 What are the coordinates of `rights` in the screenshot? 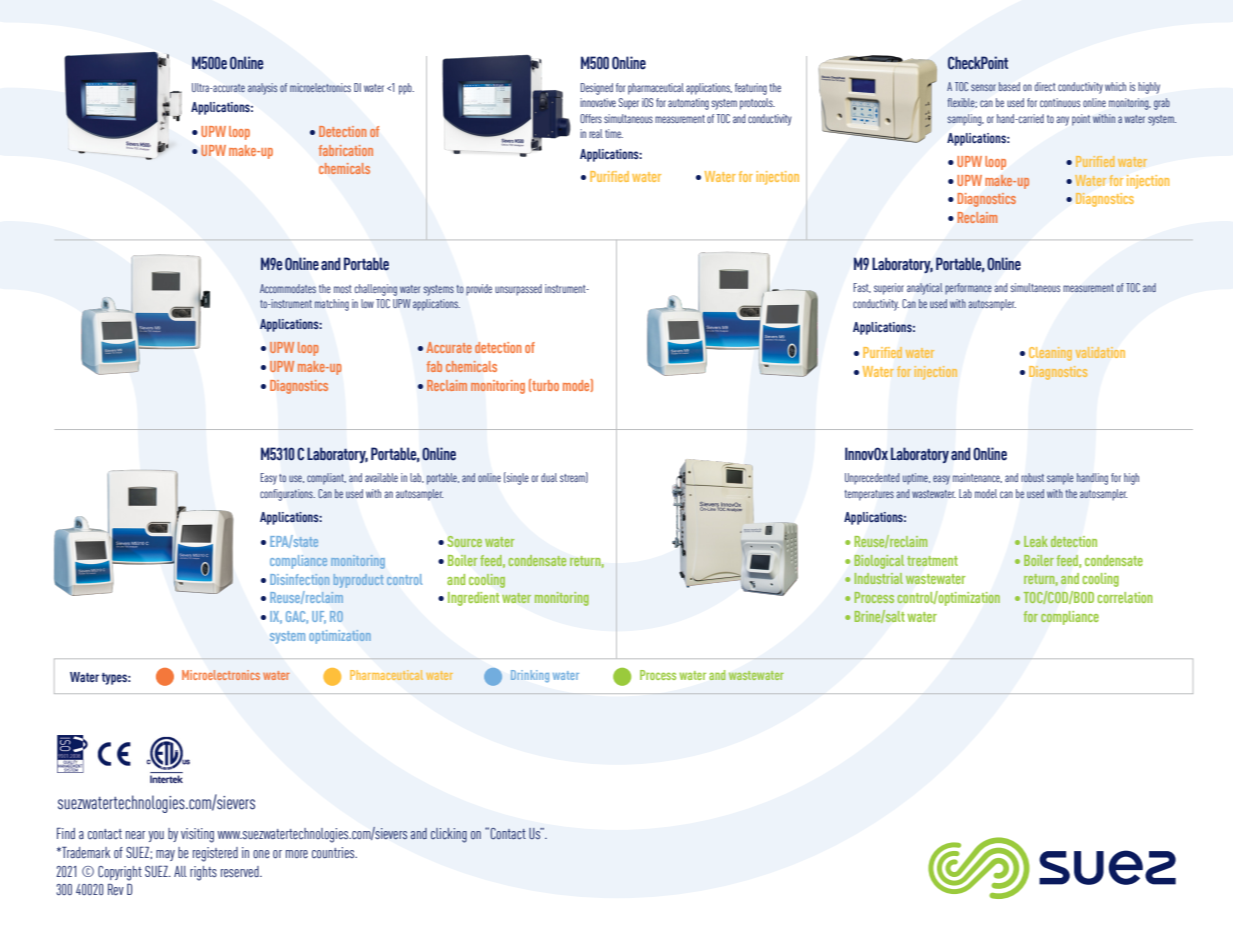 It's located at (203, 873).
